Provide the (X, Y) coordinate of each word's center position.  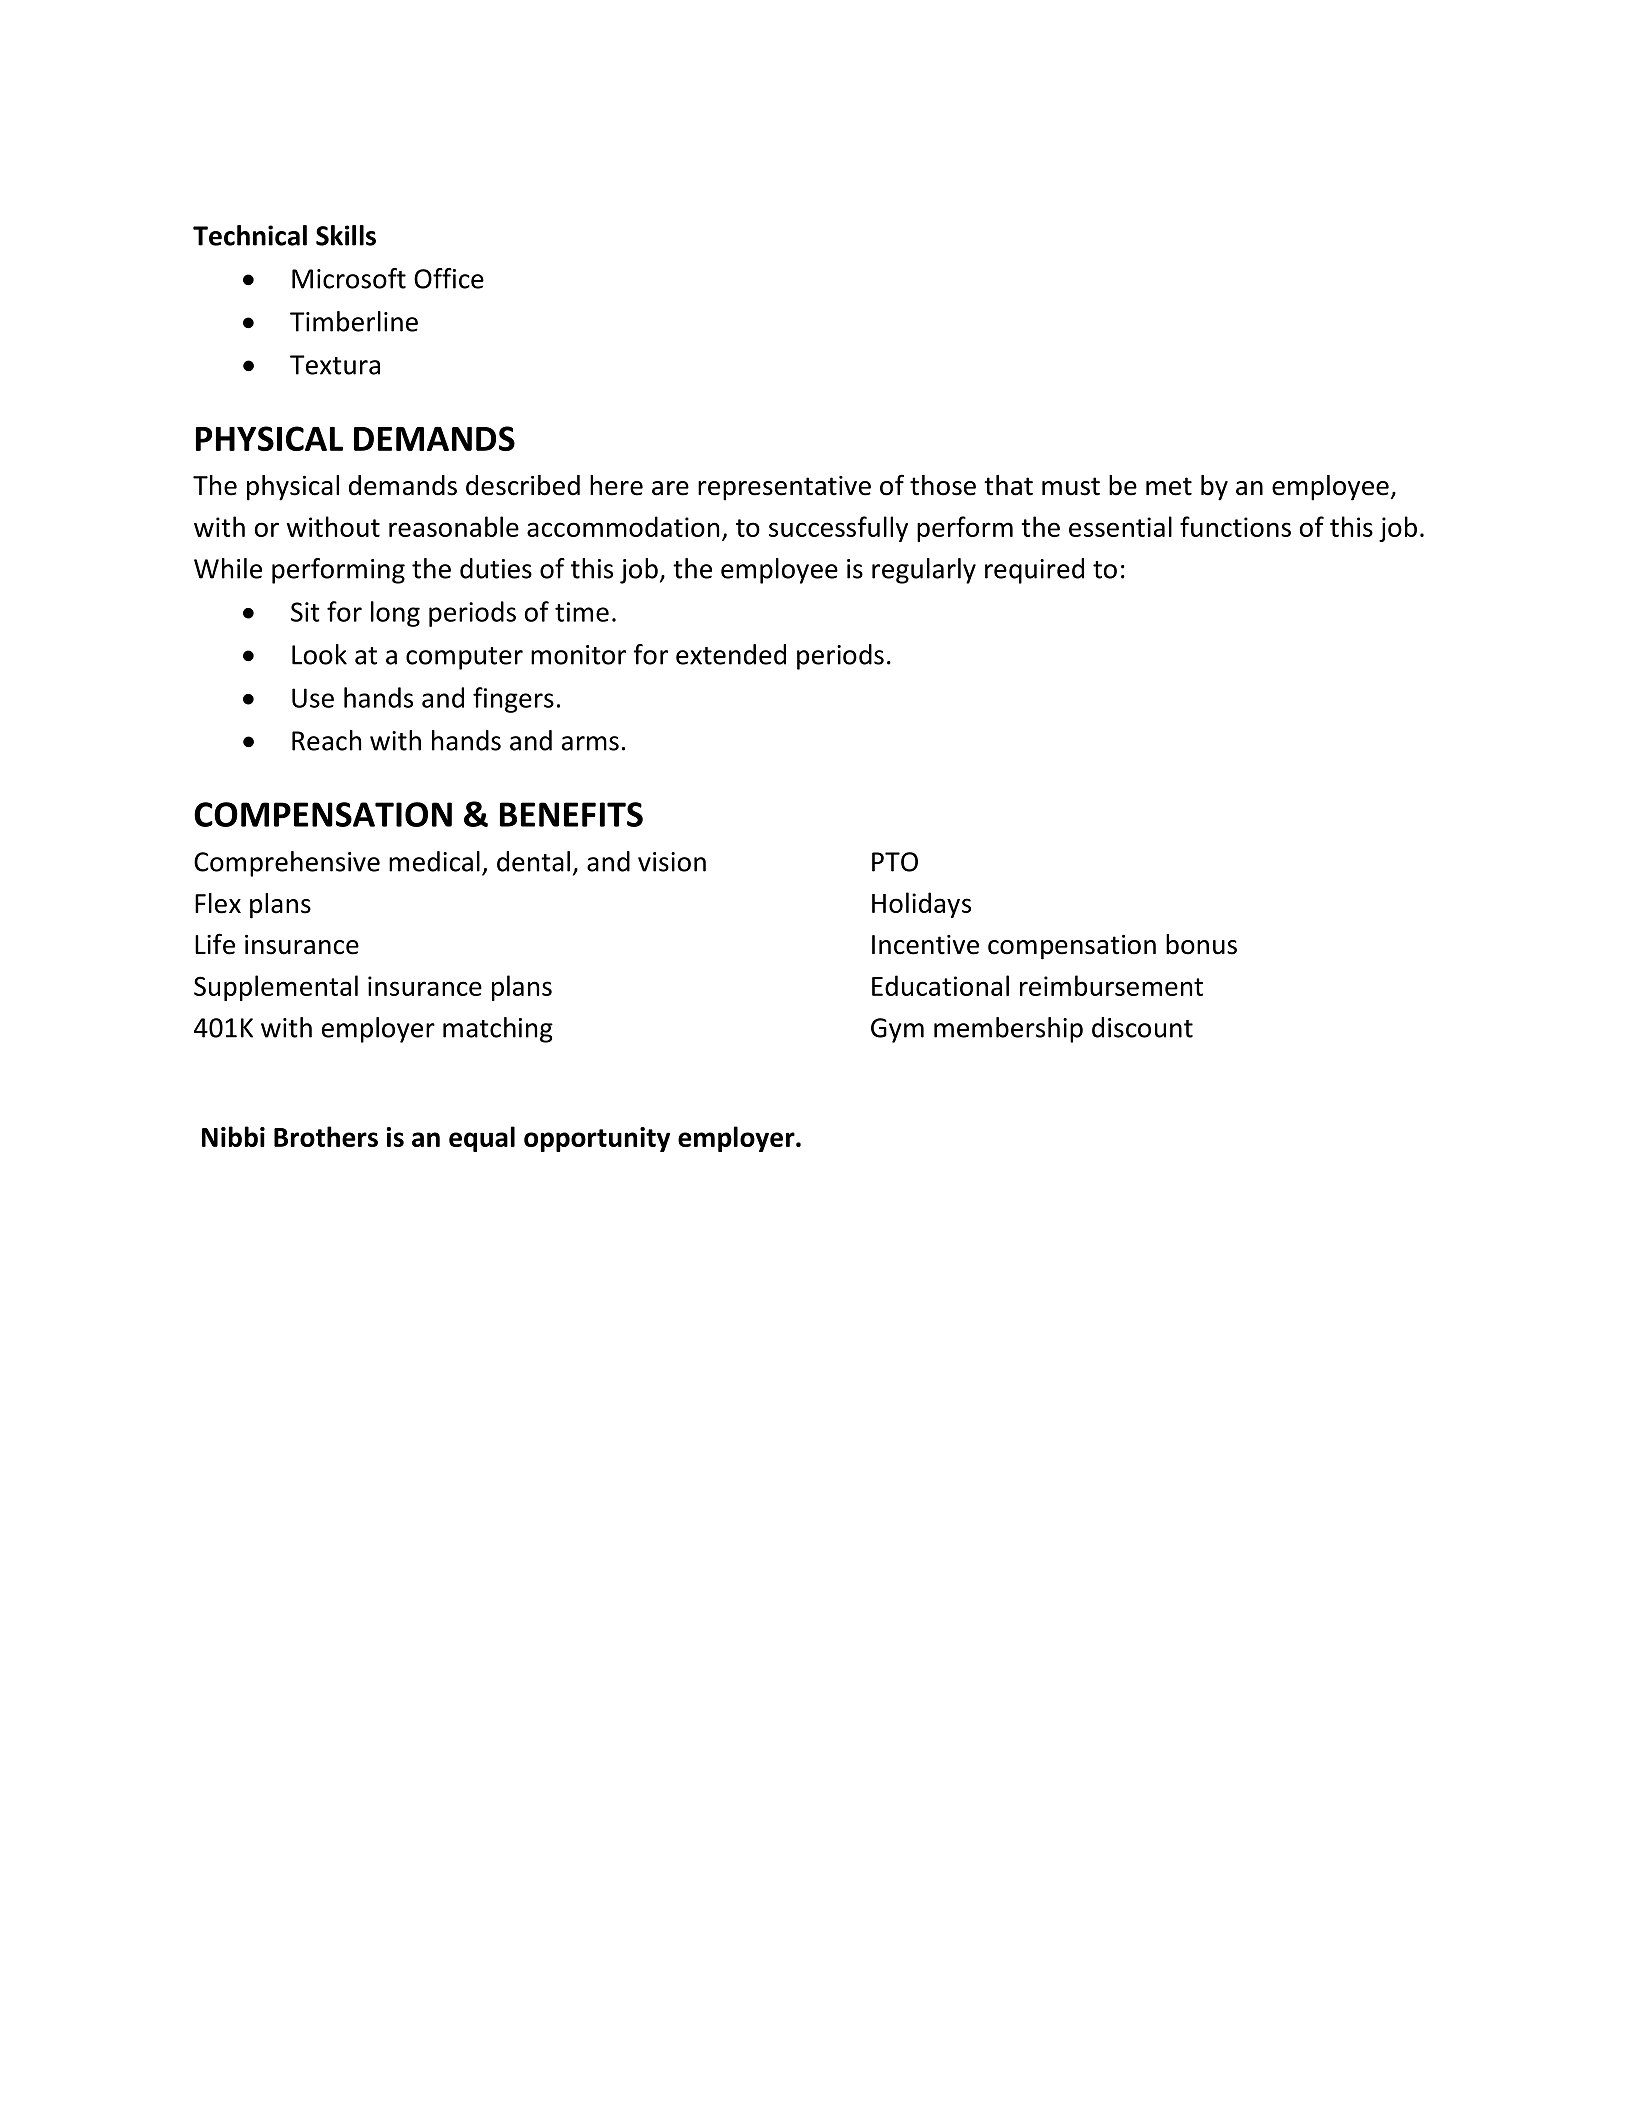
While (228, 568)
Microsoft (349, 278)
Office (449, 278)
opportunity (597, 1139)
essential (1120, 526)
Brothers (326, 1136)
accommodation (623, 526)
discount (1142, 1027)
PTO (895, 862)
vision (672, 862)
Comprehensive (287, 864)
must (1071, 486)
